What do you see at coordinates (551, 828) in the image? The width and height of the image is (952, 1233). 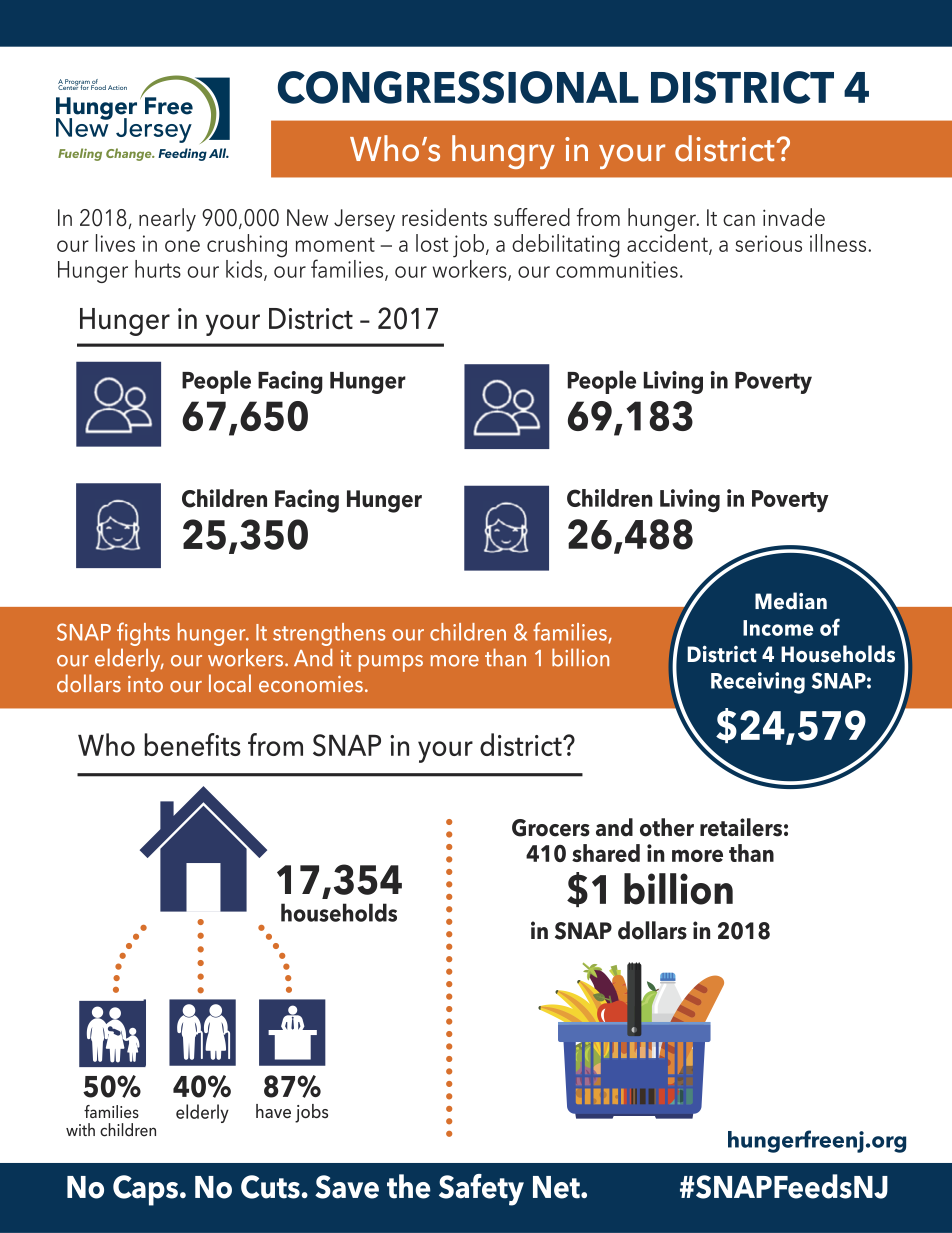 I see `Grocers` at bounding box center [551, 828].
